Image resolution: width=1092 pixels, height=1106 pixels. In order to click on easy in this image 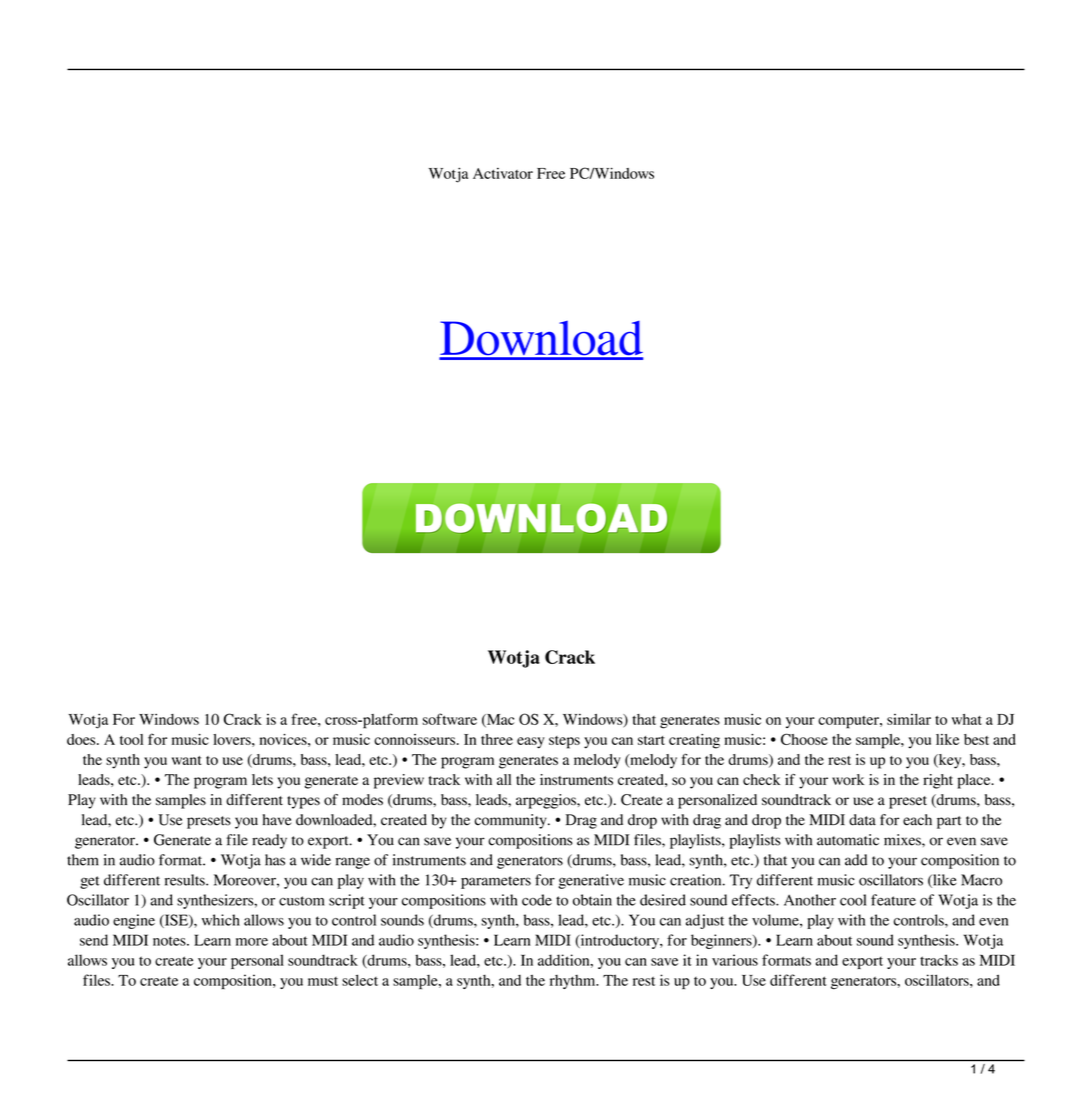, I will do `click(531, 743)`.
